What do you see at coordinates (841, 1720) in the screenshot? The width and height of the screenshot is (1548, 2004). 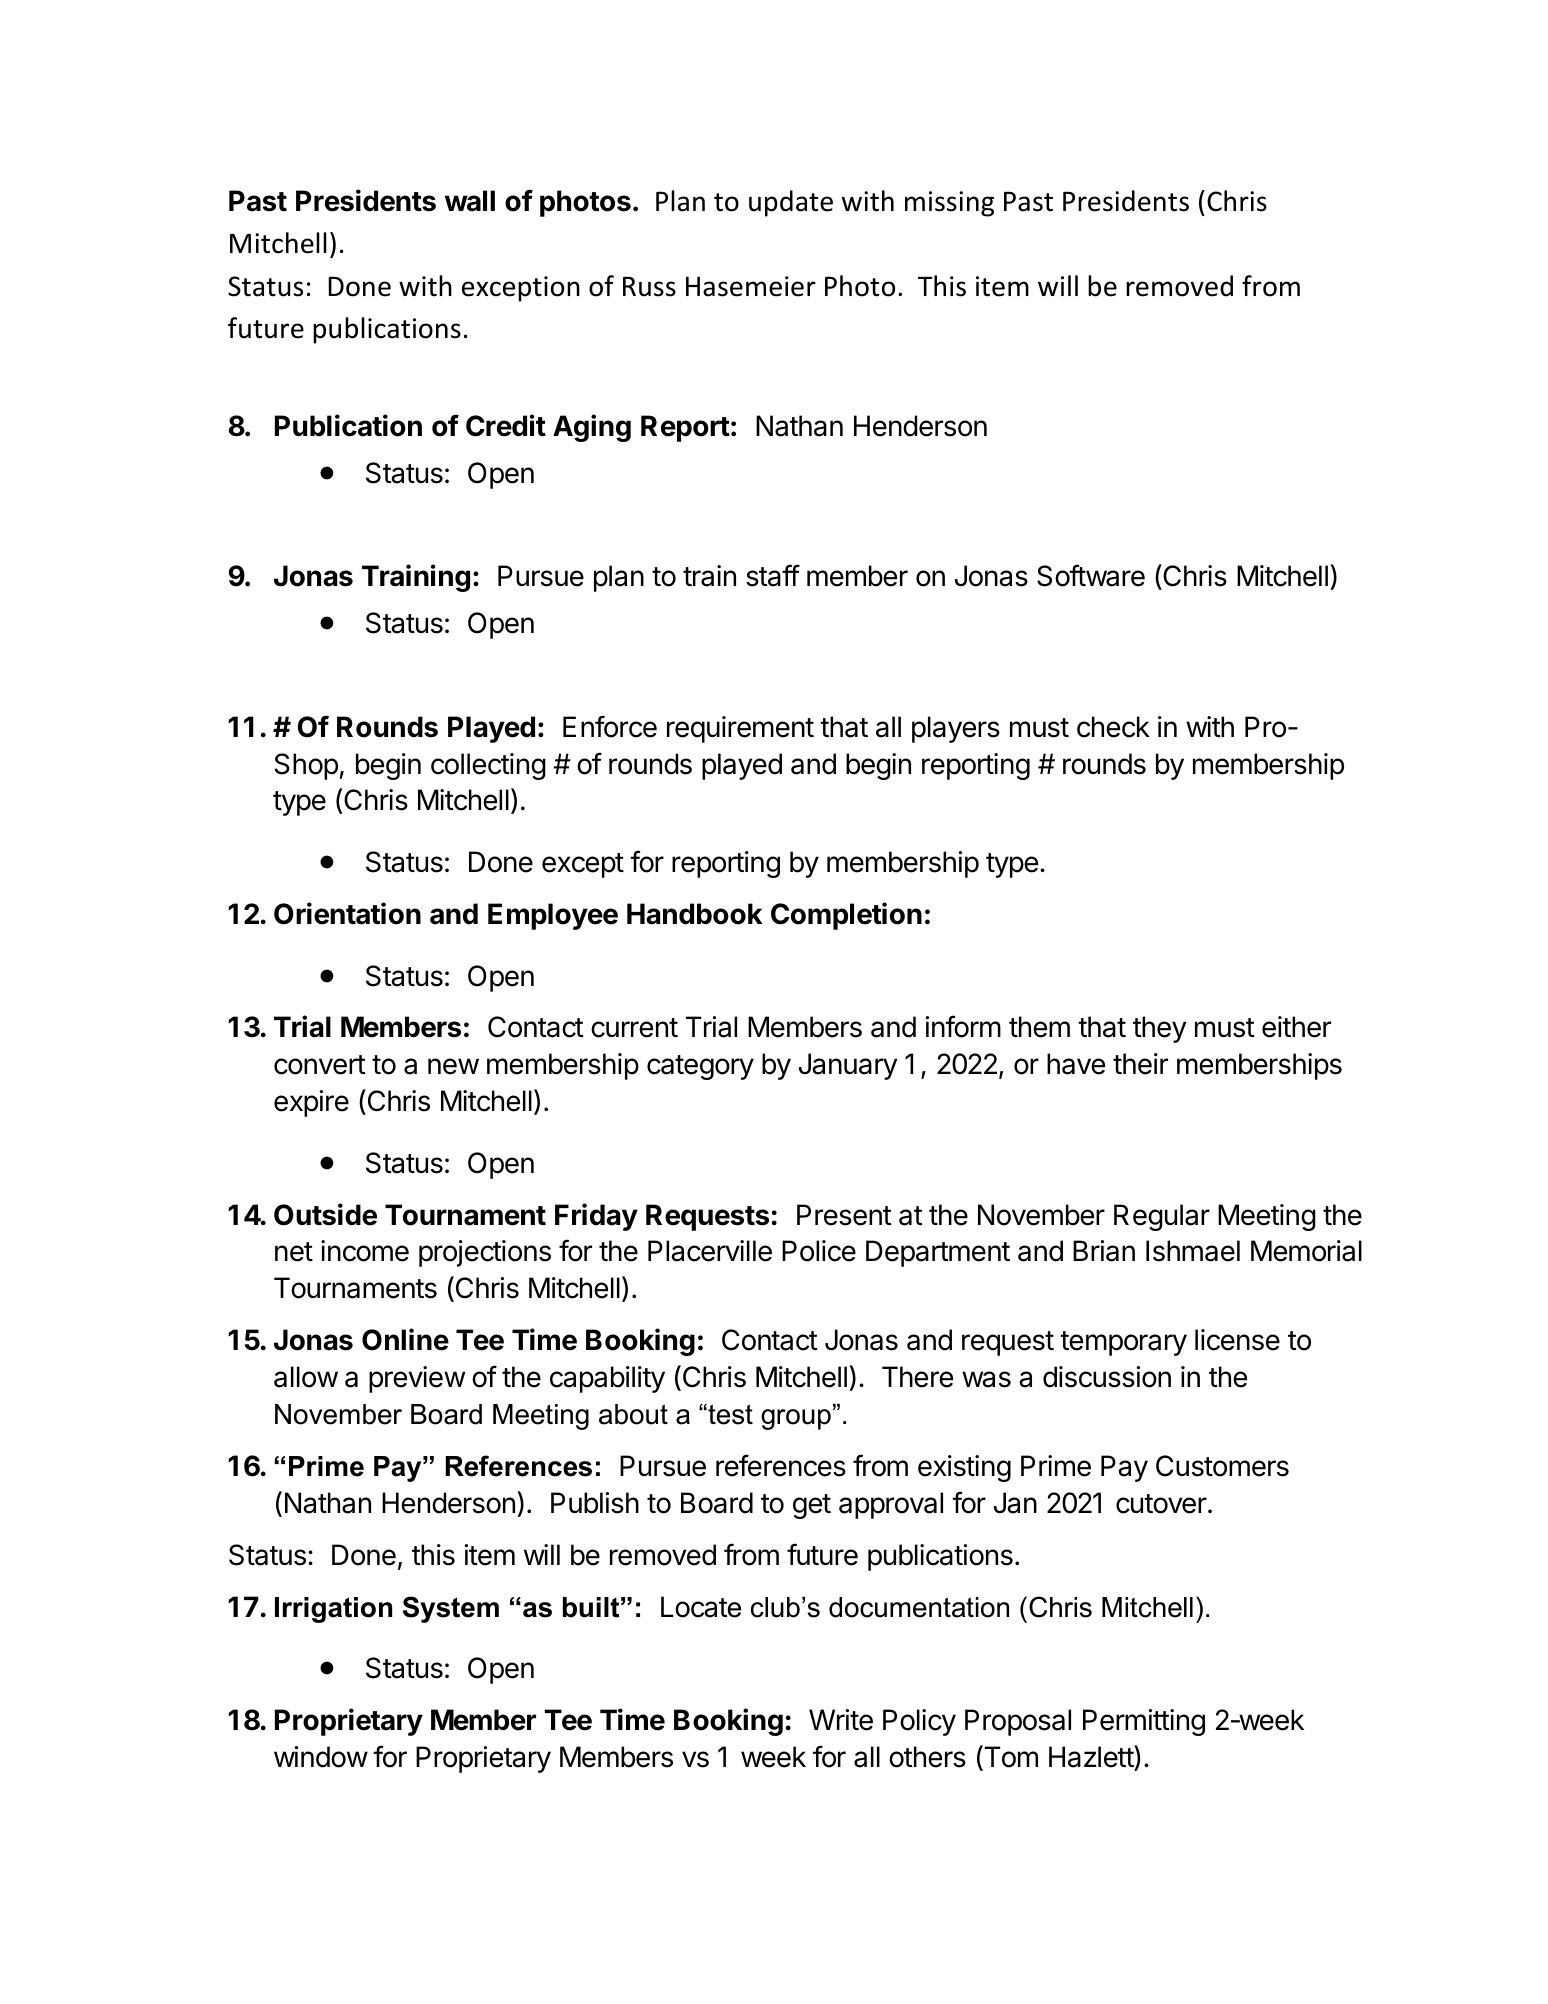 I see `Write` at bounding box center [841, 1720].
